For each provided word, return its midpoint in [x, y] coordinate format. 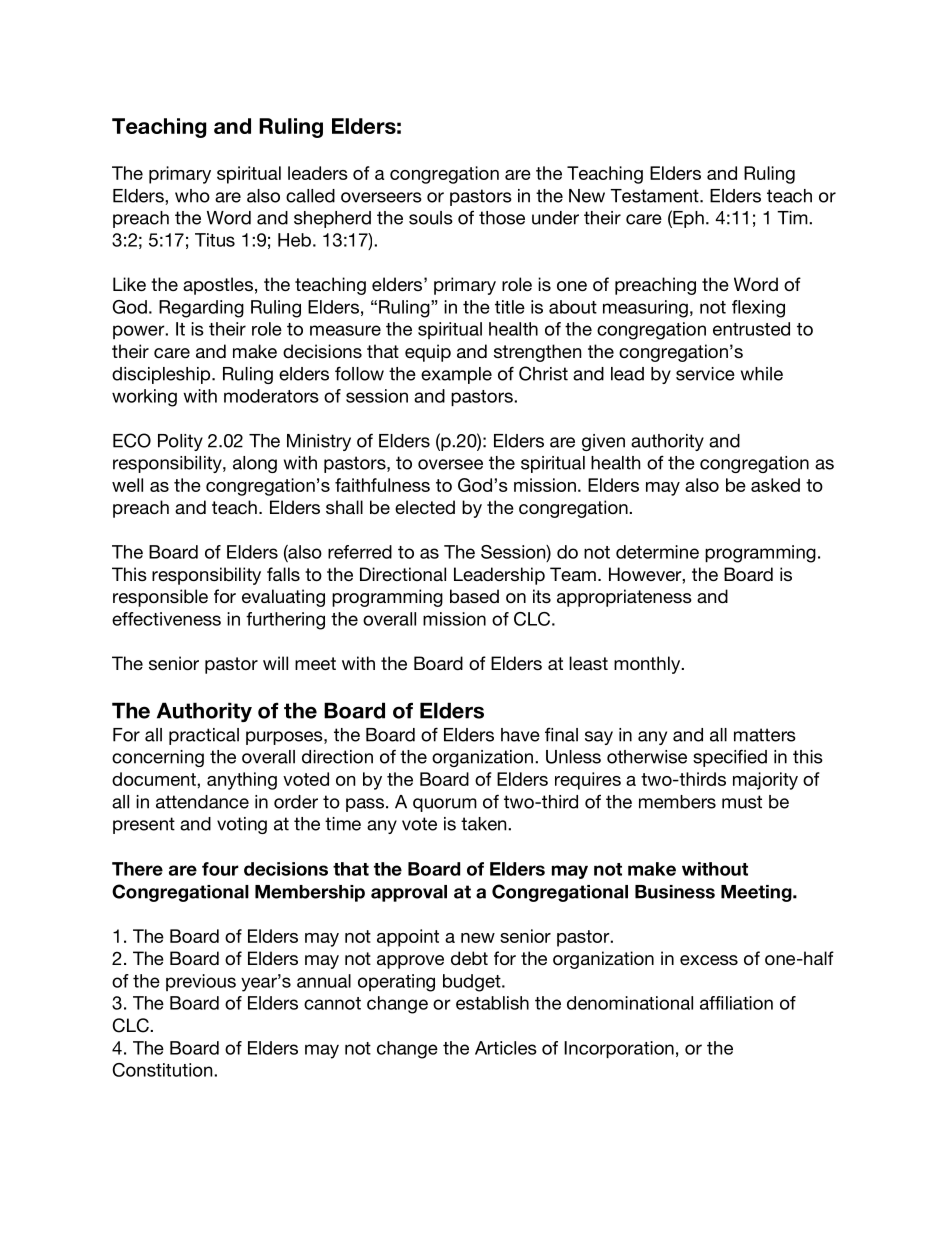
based [474, 596]
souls [431, 218]
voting [242, 825]
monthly [648, 665]
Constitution [164, 1070]
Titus [215, 240]
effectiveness [166, 619]
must [742, 802]
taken [485, 824]
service [705, 374]
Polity [180, 442]
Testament [655, 196]
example [456, 375]
